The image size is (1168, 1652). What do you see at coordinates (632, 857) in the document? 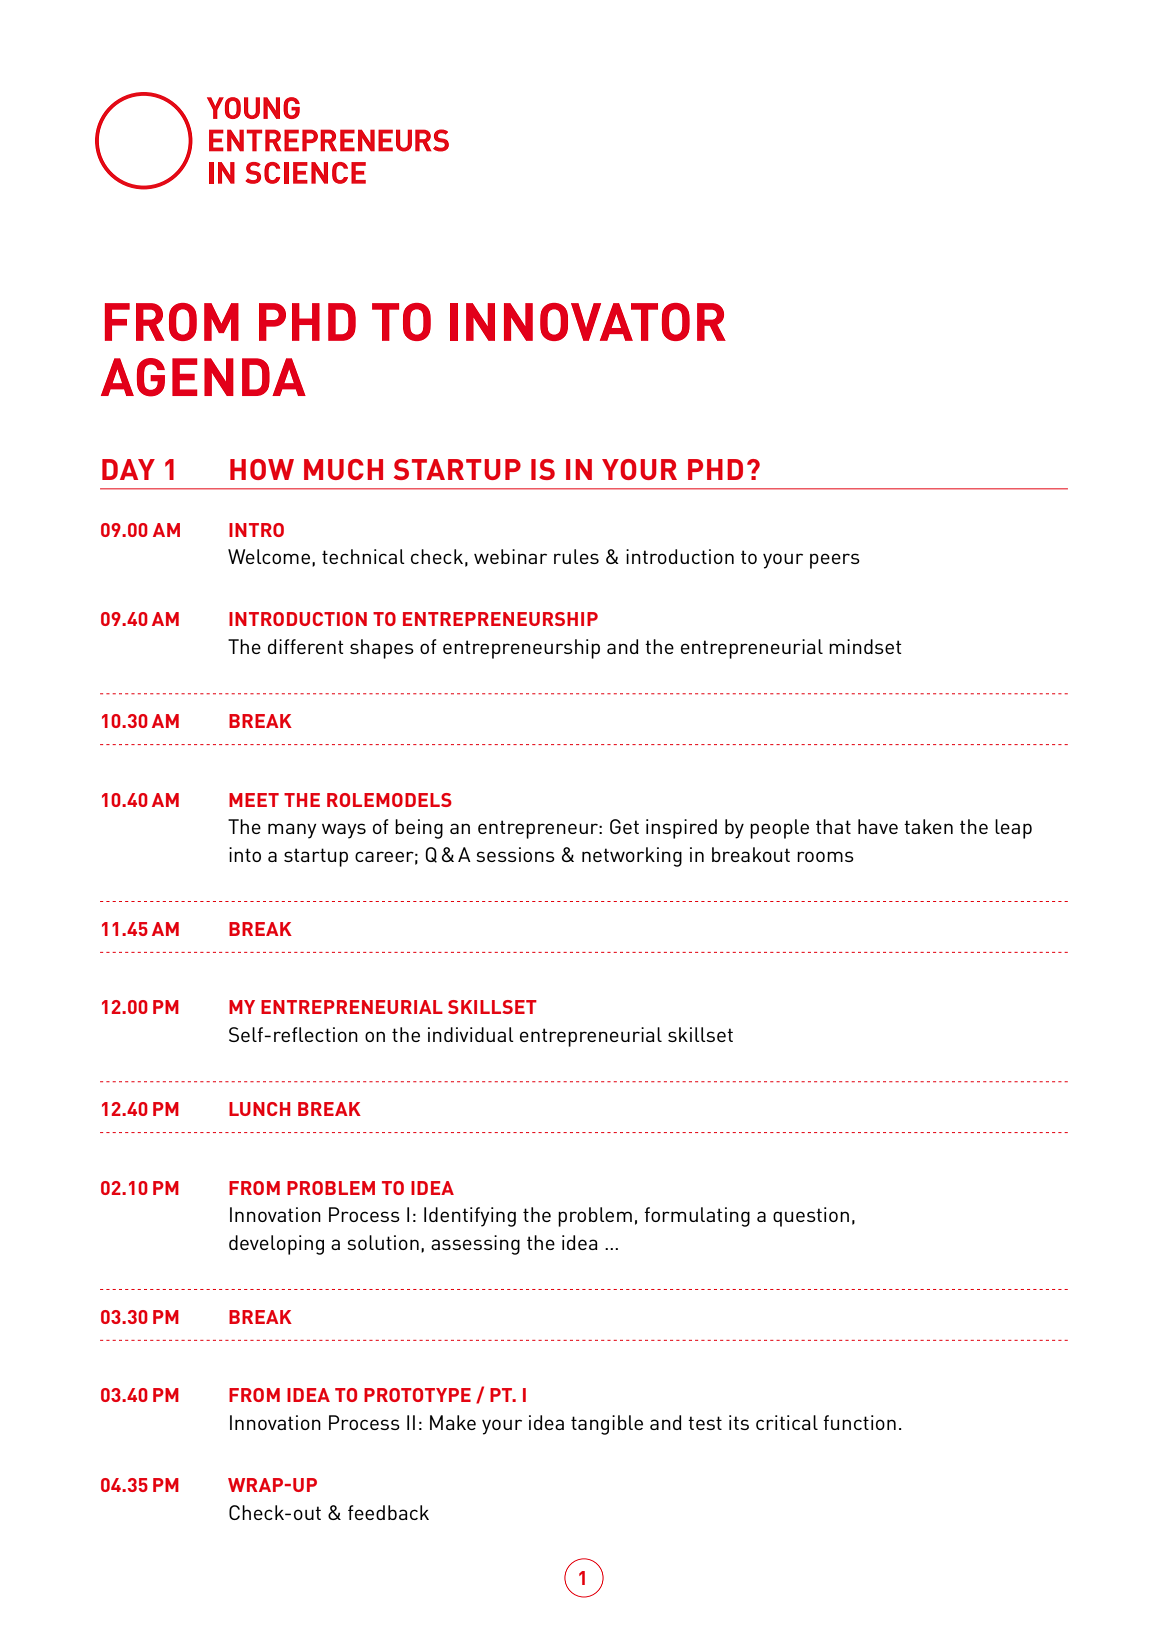
I see `networking` at bounding box center [632, 857].
